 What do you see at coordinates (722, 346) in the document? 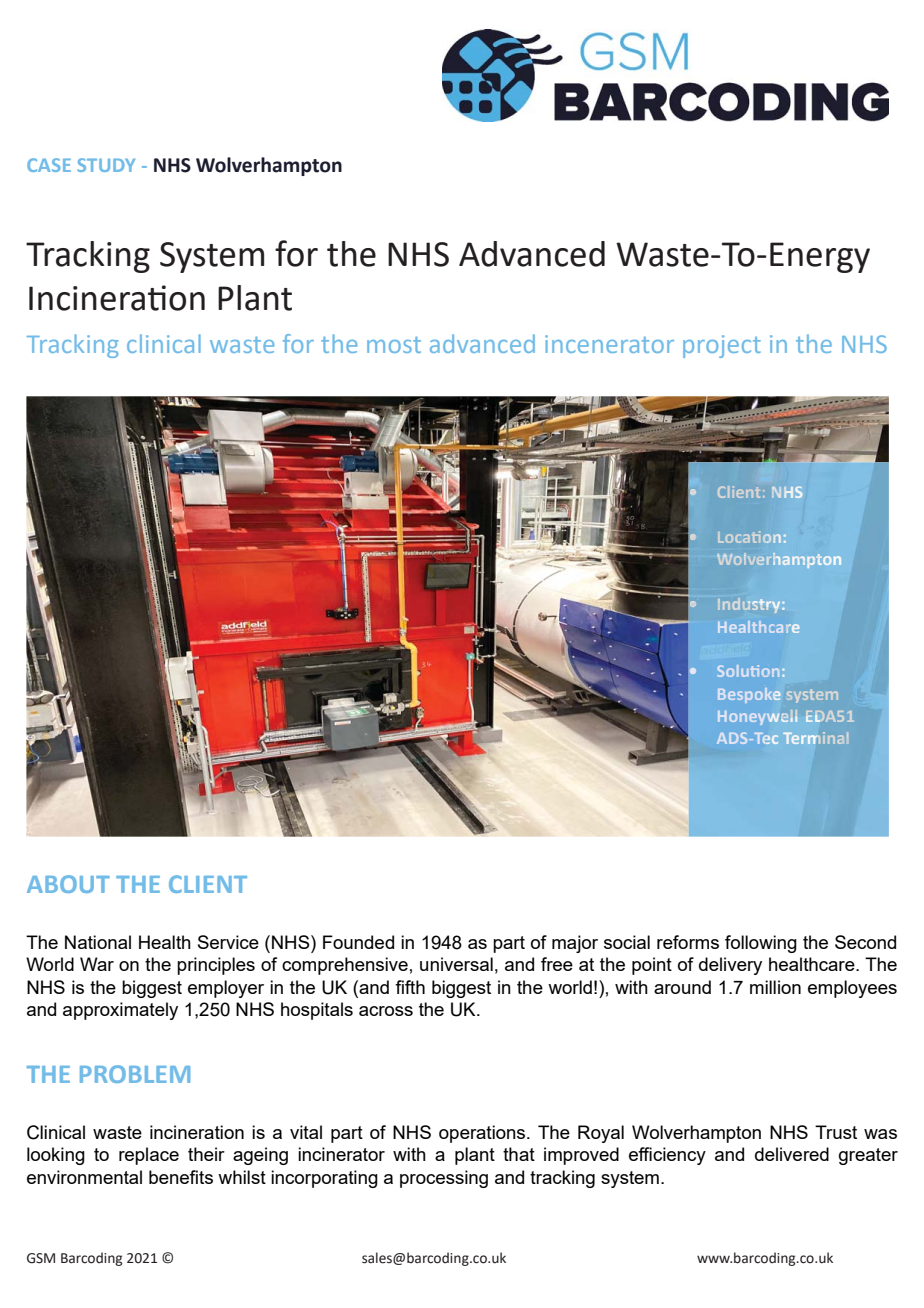
I see `project` at bounding box center [722, 346].
